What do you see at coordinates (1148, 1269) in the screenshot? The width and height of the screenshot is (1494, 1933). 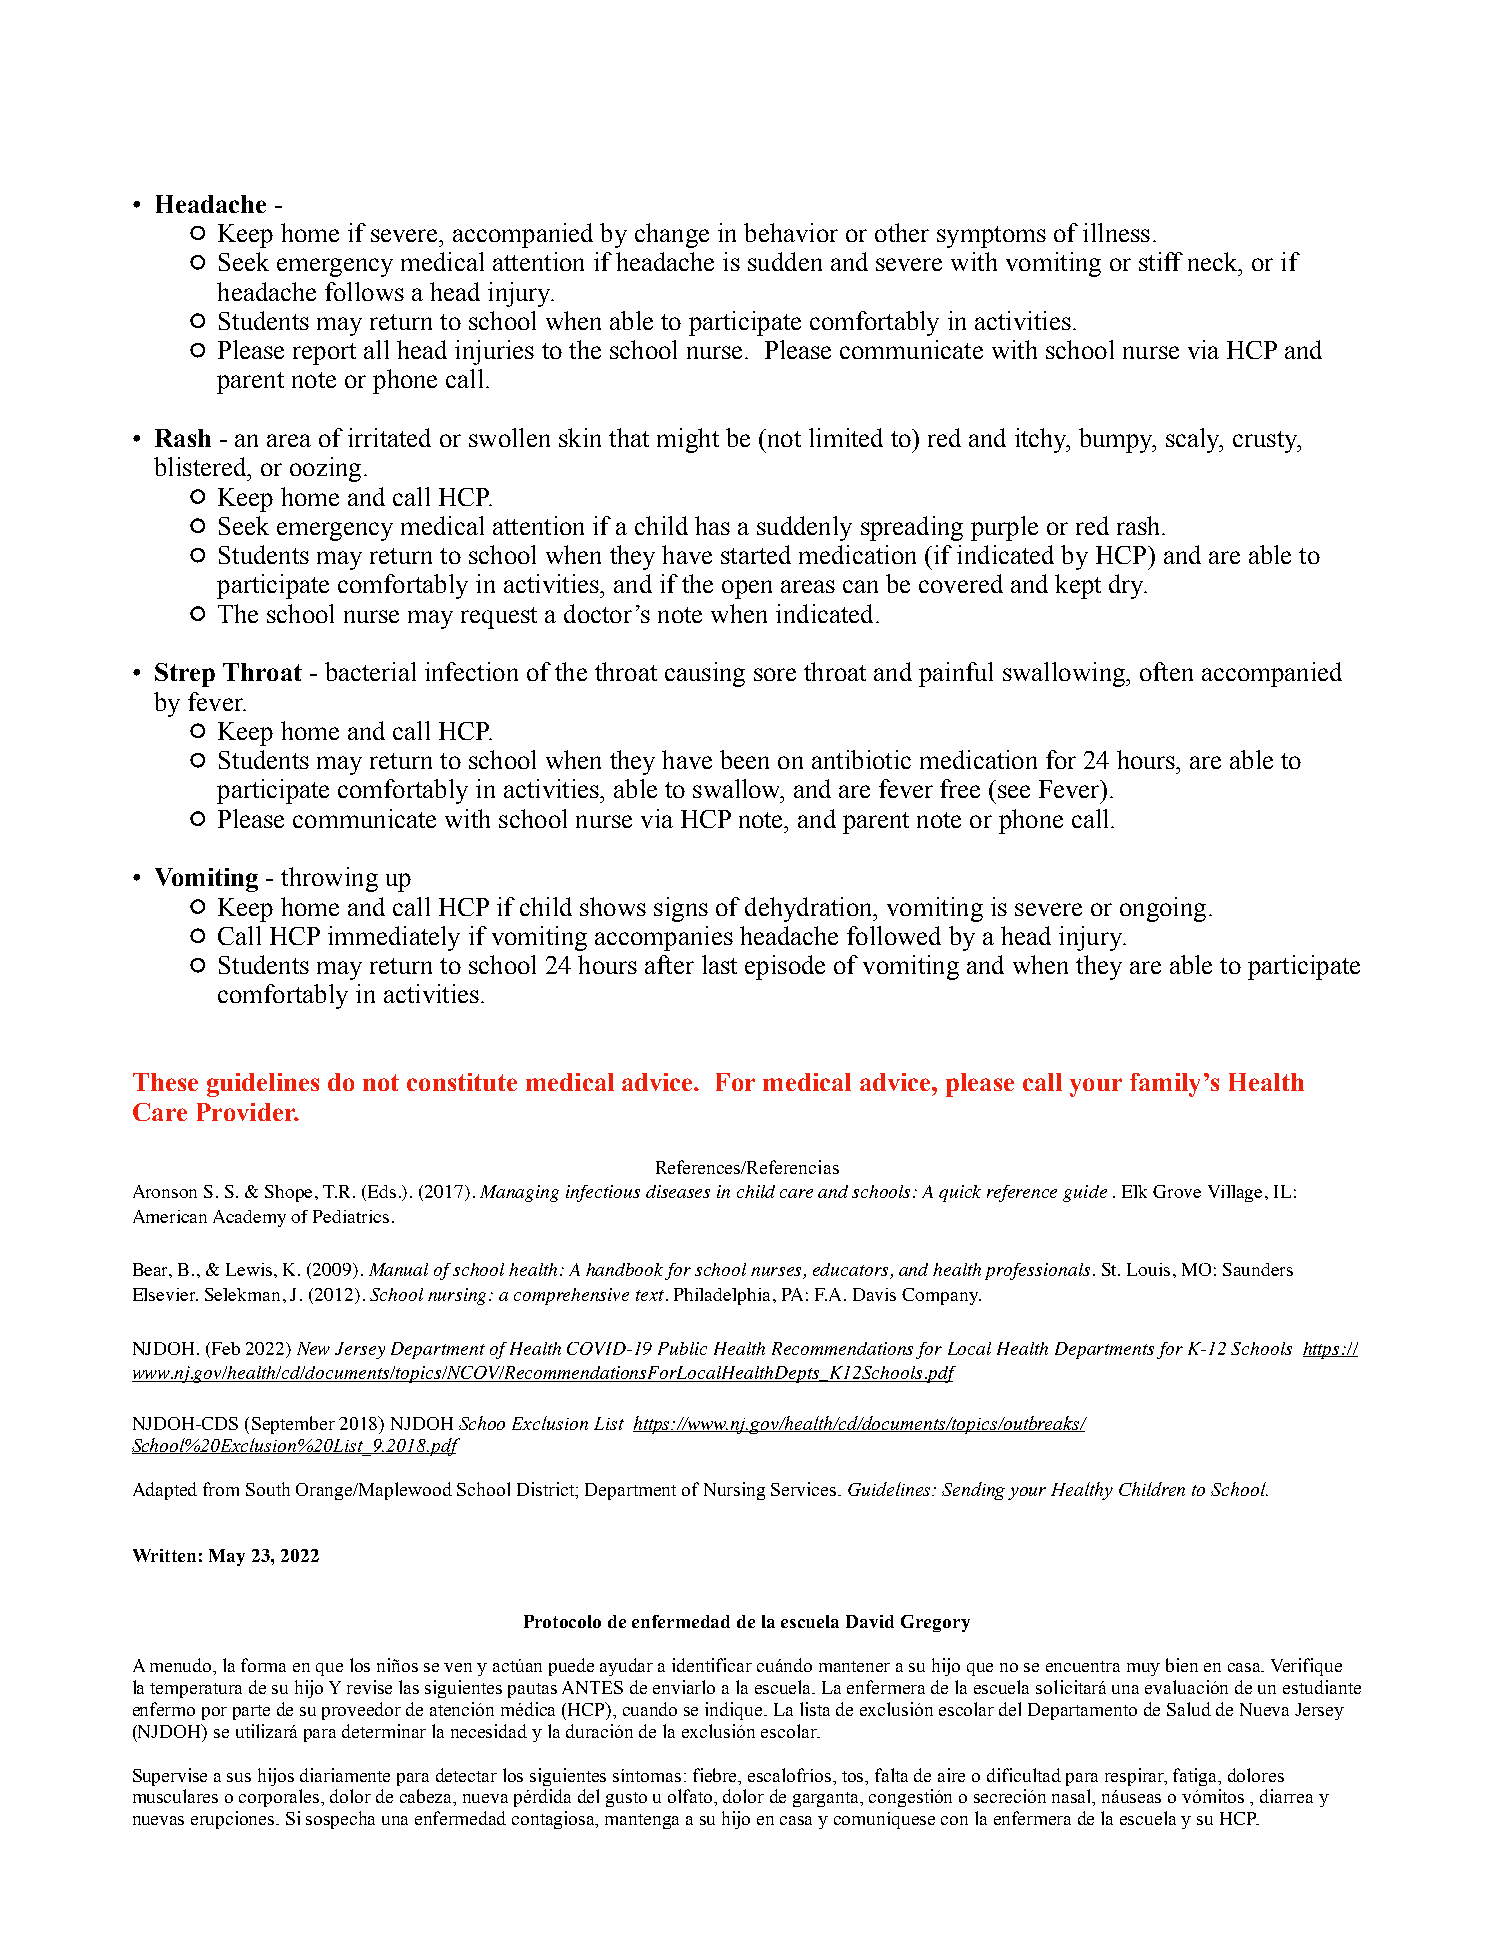 I see `Louis` at bounding box center [1148, 1269].
